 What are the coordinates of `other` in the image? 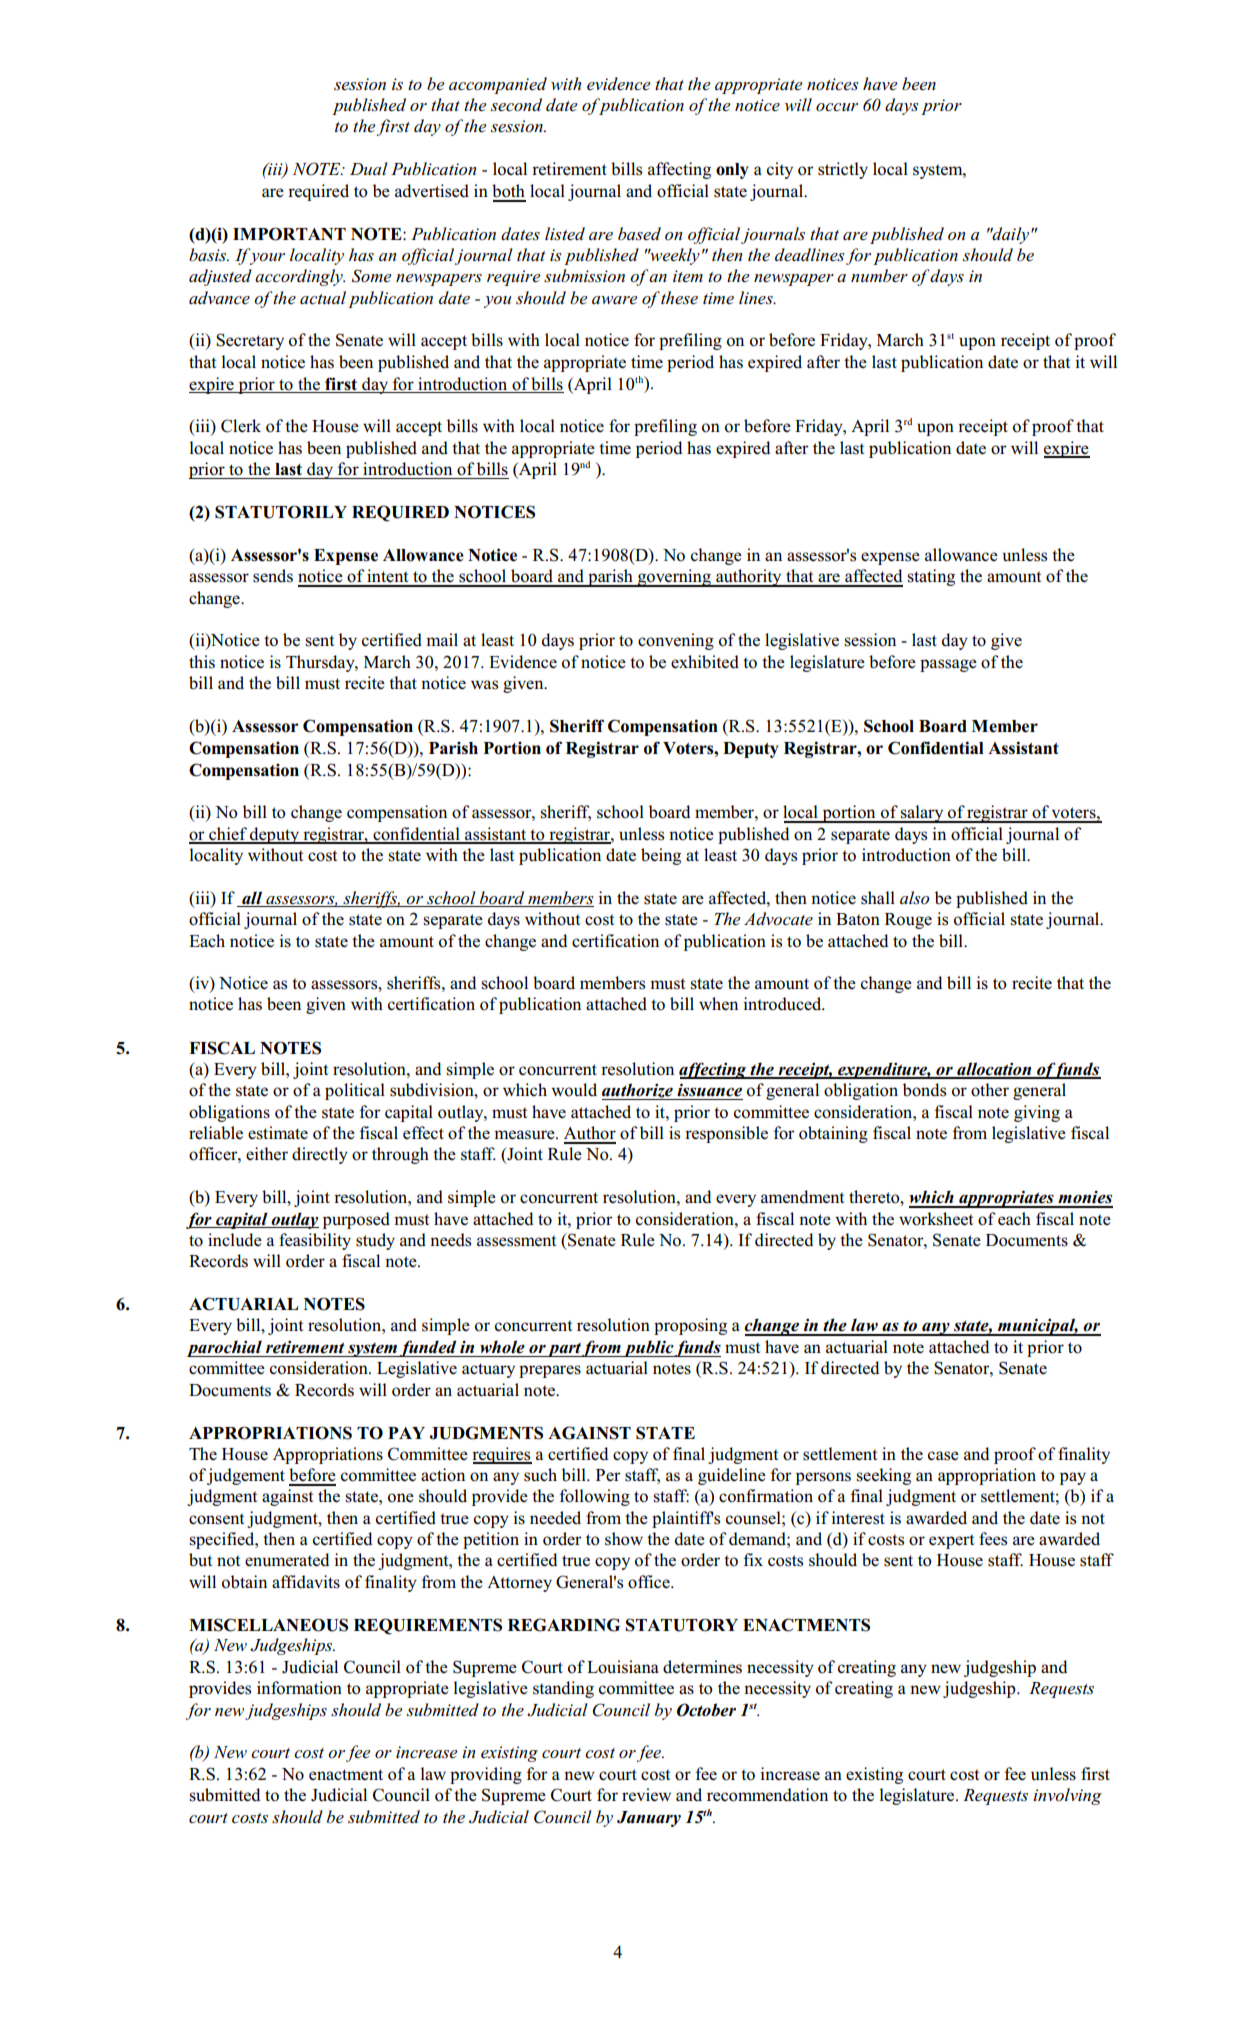 It's located at (990, 1090).
